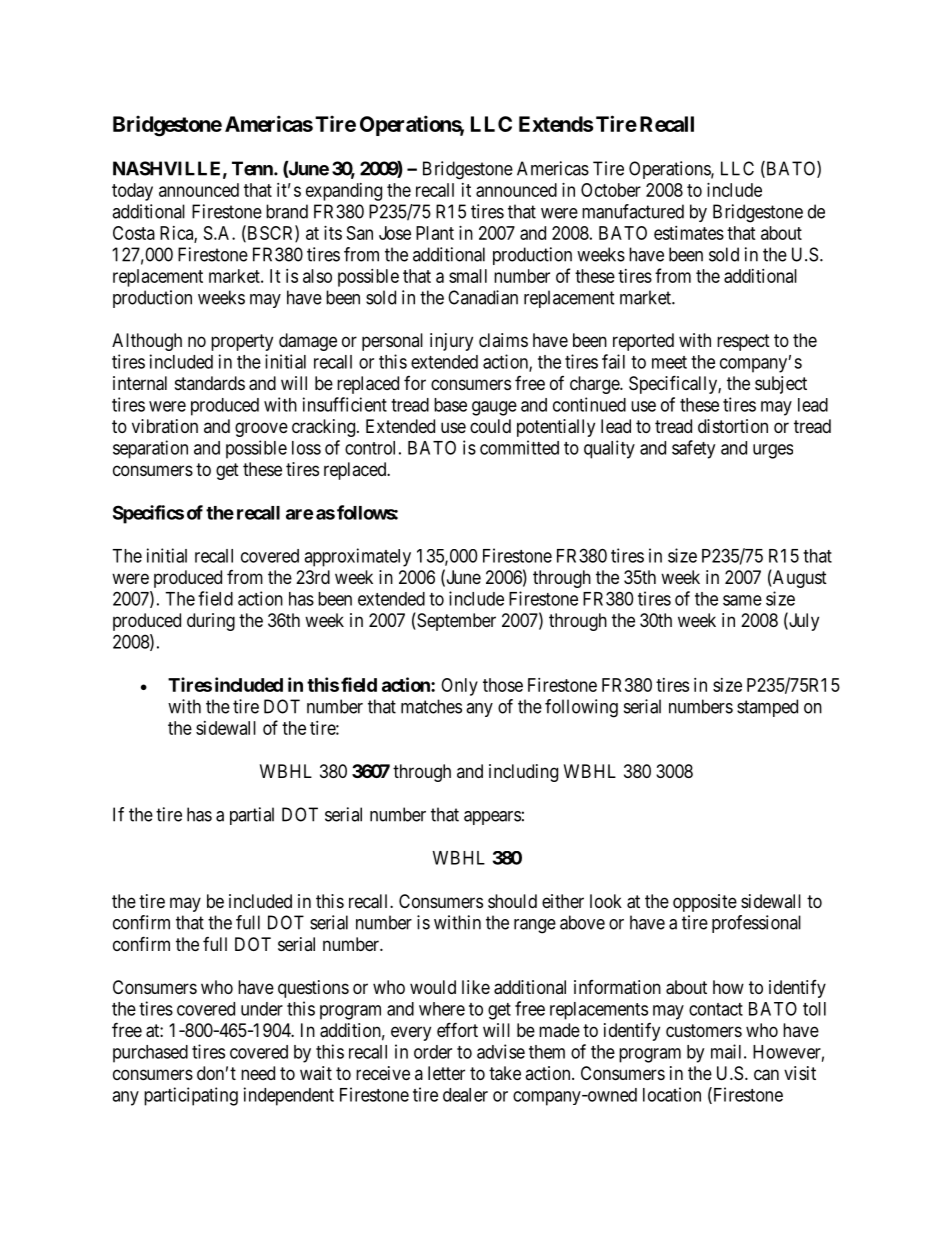 Image resolution: width=952 pixels, height=1233 pixels. Describe the element at coordinates (253, 168) in the page. I see `Tenn` at that location.
